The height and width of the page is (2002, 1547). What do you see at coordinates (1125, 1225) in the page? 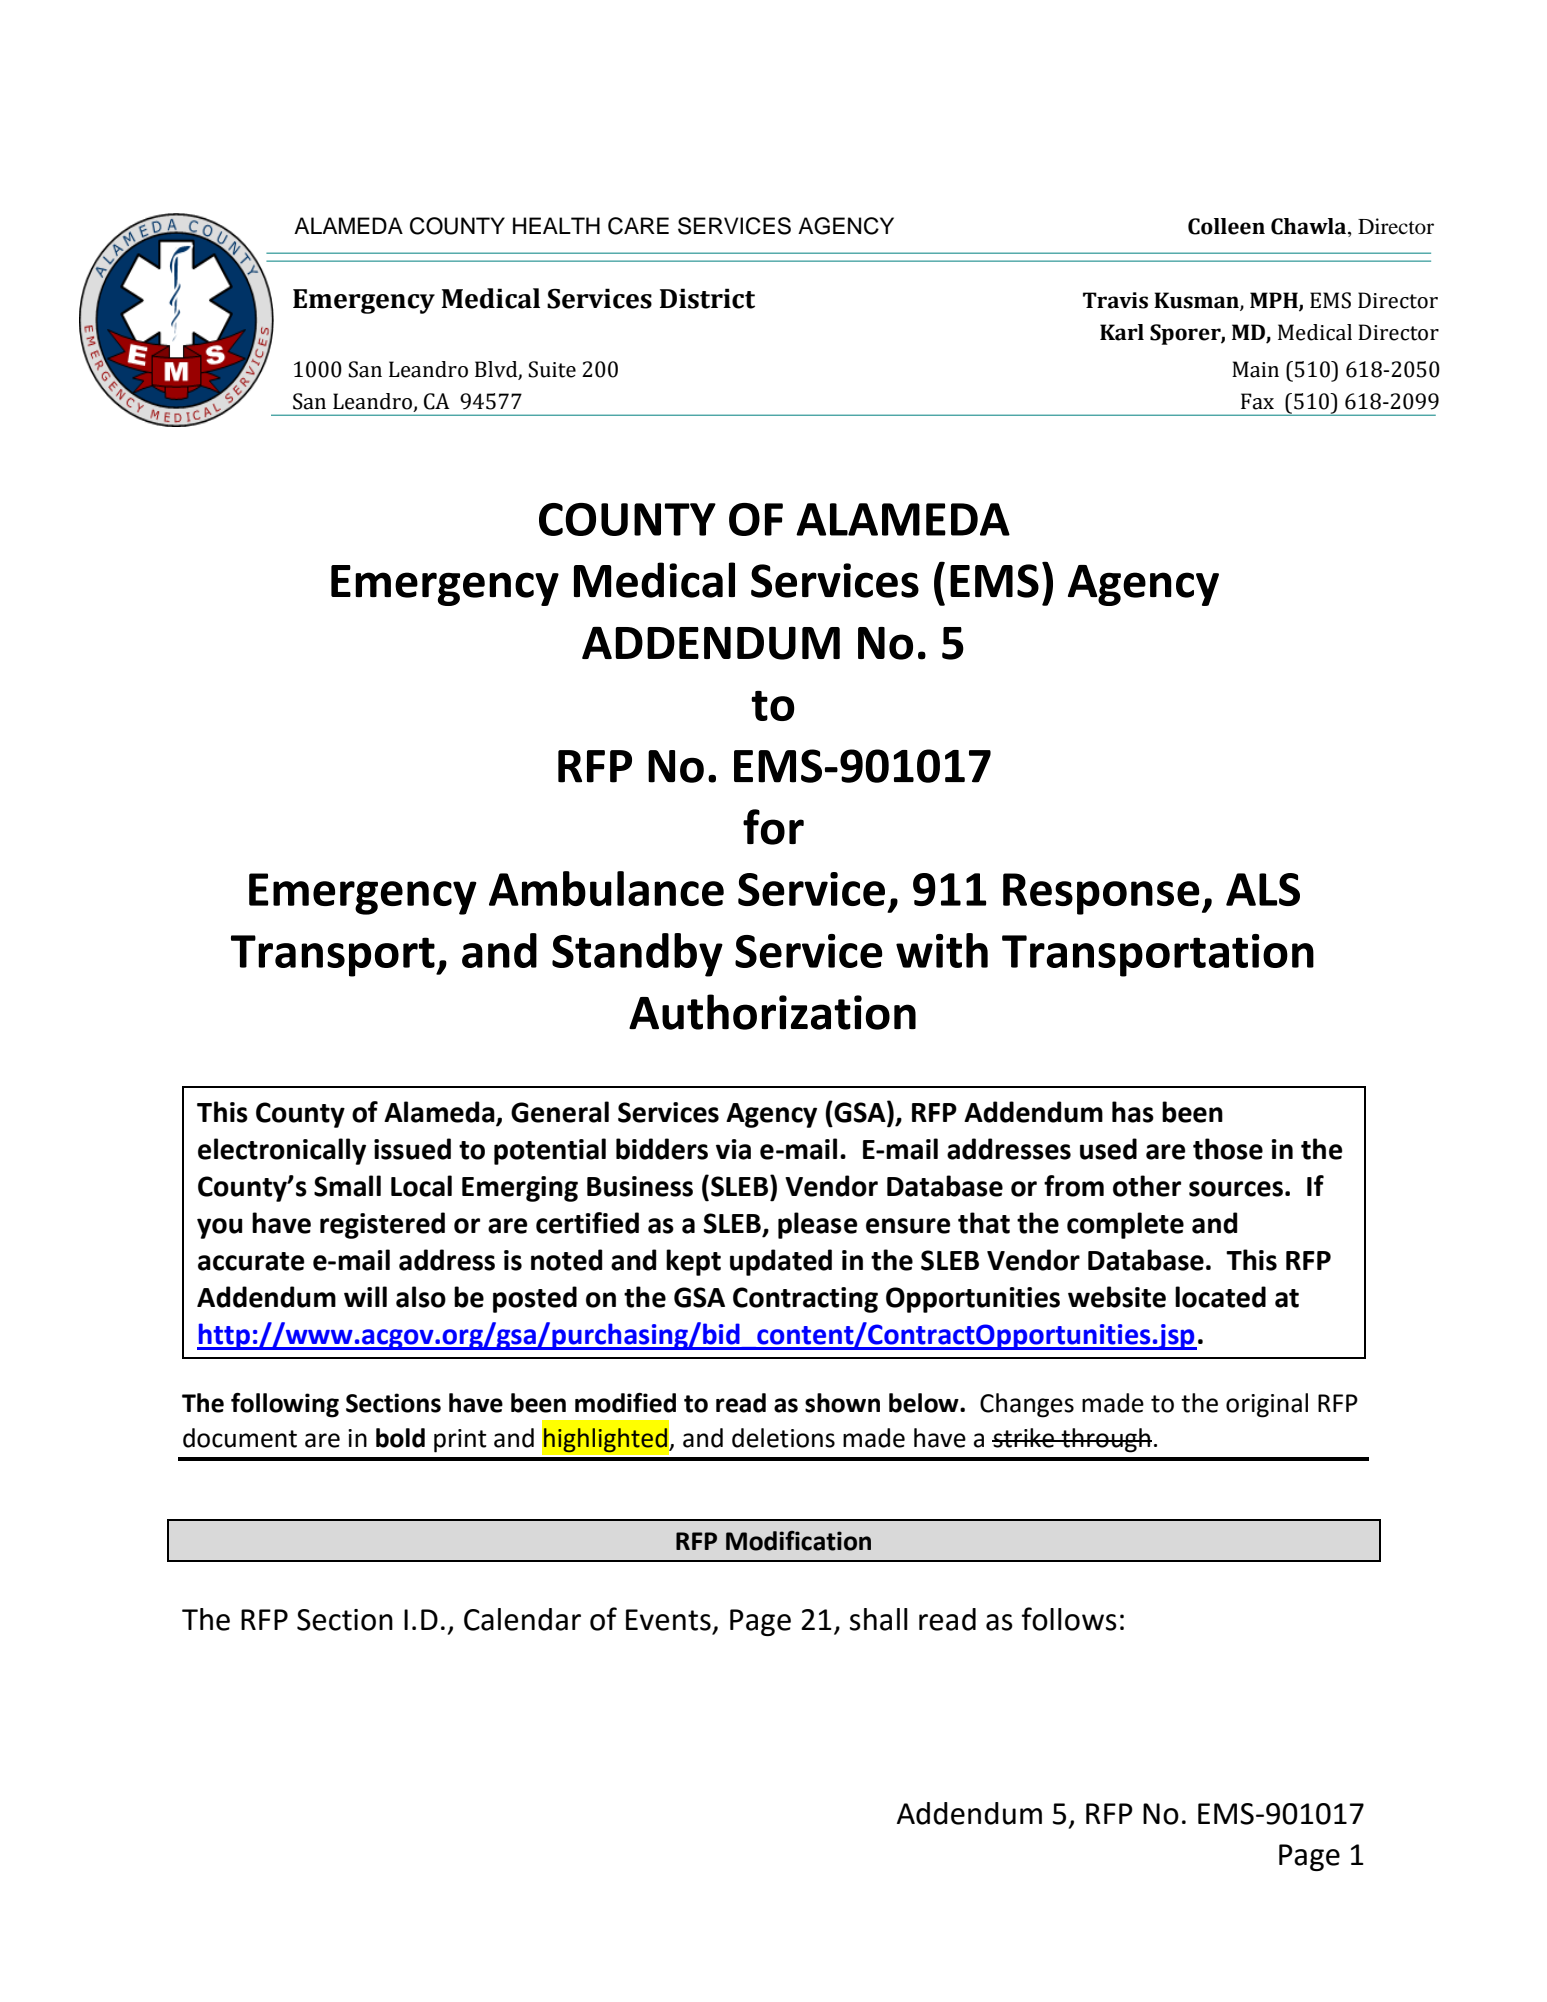
I see `complete` at bounding box center [1125, 1225].
